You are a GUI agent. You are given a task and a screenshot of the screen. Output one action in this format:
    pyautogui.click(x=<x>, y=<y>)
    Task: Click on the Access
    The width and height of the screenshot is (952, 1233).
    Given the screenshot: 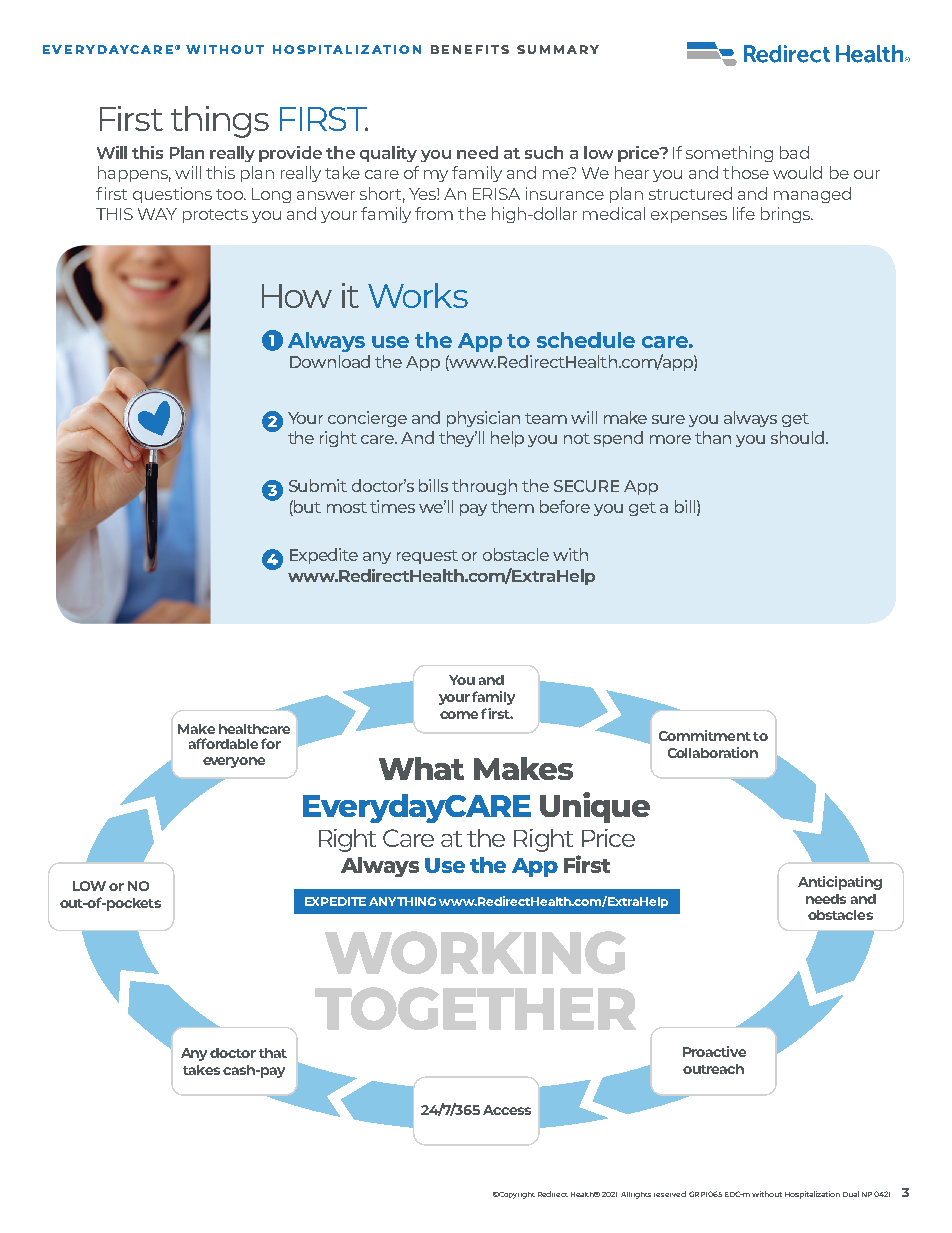 What is the action you would take?
    pyautogui.click(x=507, y=1110)
